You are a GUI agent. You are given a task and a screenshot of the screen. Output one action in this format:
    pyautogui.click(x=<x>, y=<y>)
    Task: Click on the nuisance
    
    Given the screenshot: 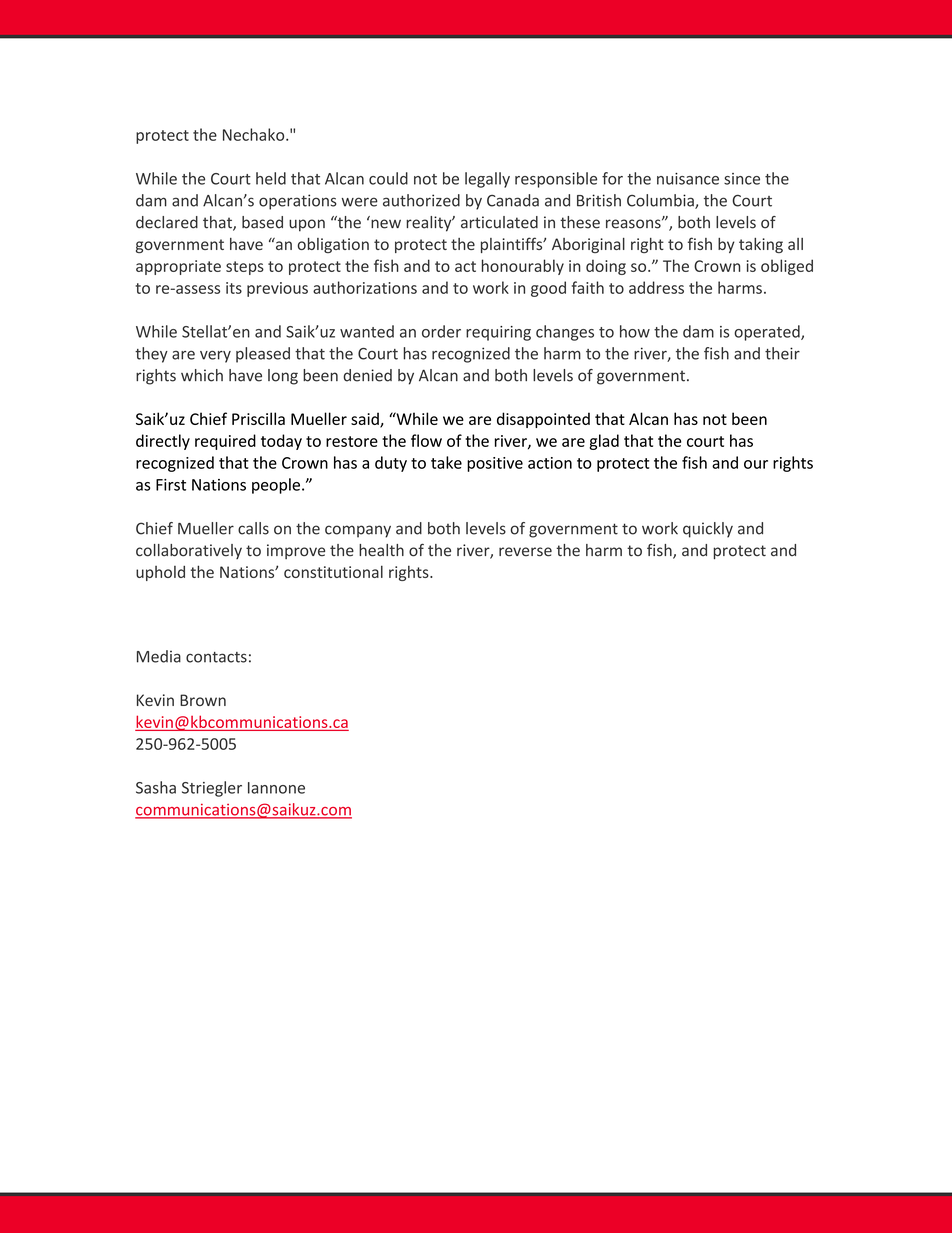 What is the action you would take?
    pyautogui.click(x=688, y=179)
